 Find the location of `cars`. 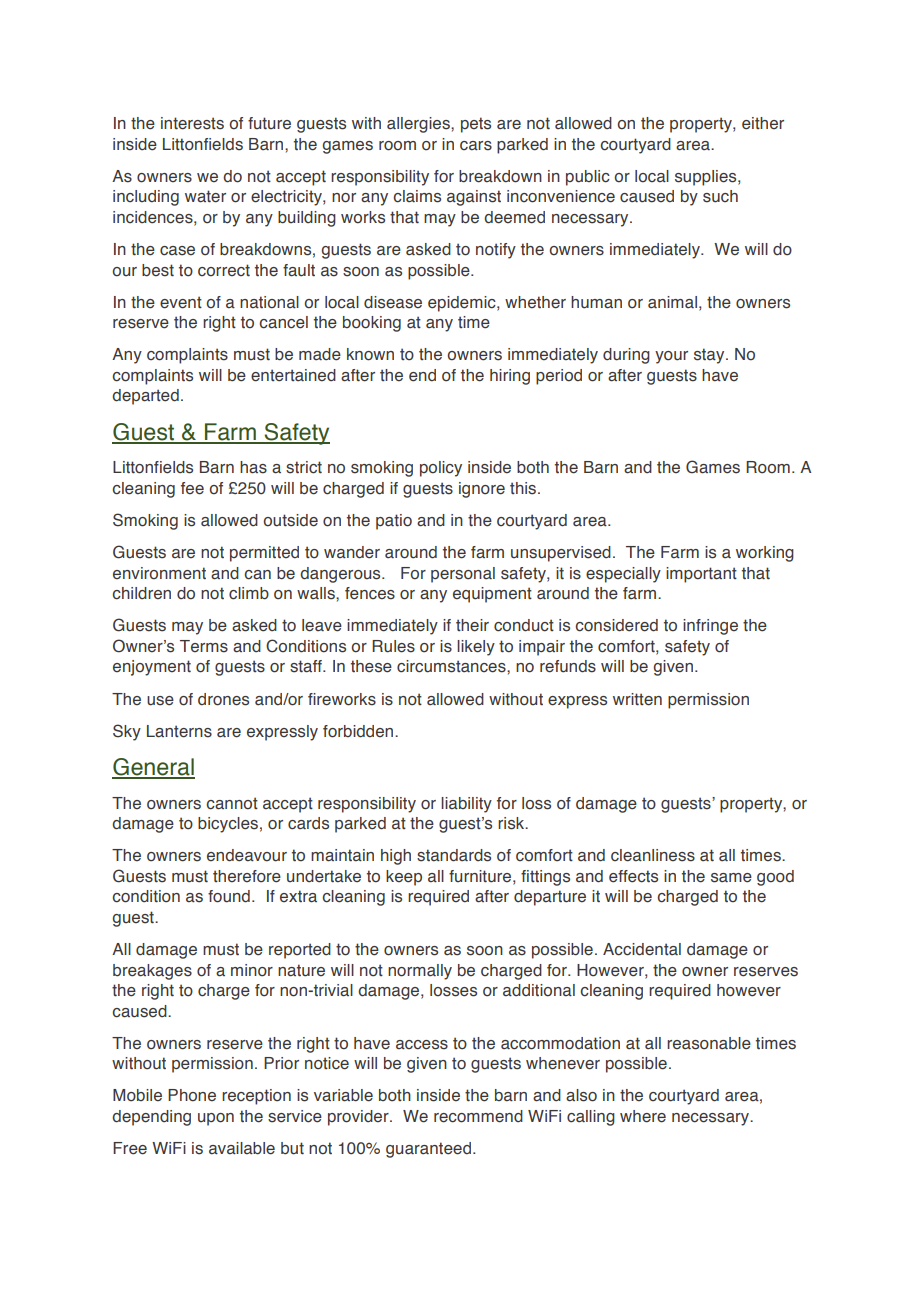

cars is located at coordinates (476, 146).
